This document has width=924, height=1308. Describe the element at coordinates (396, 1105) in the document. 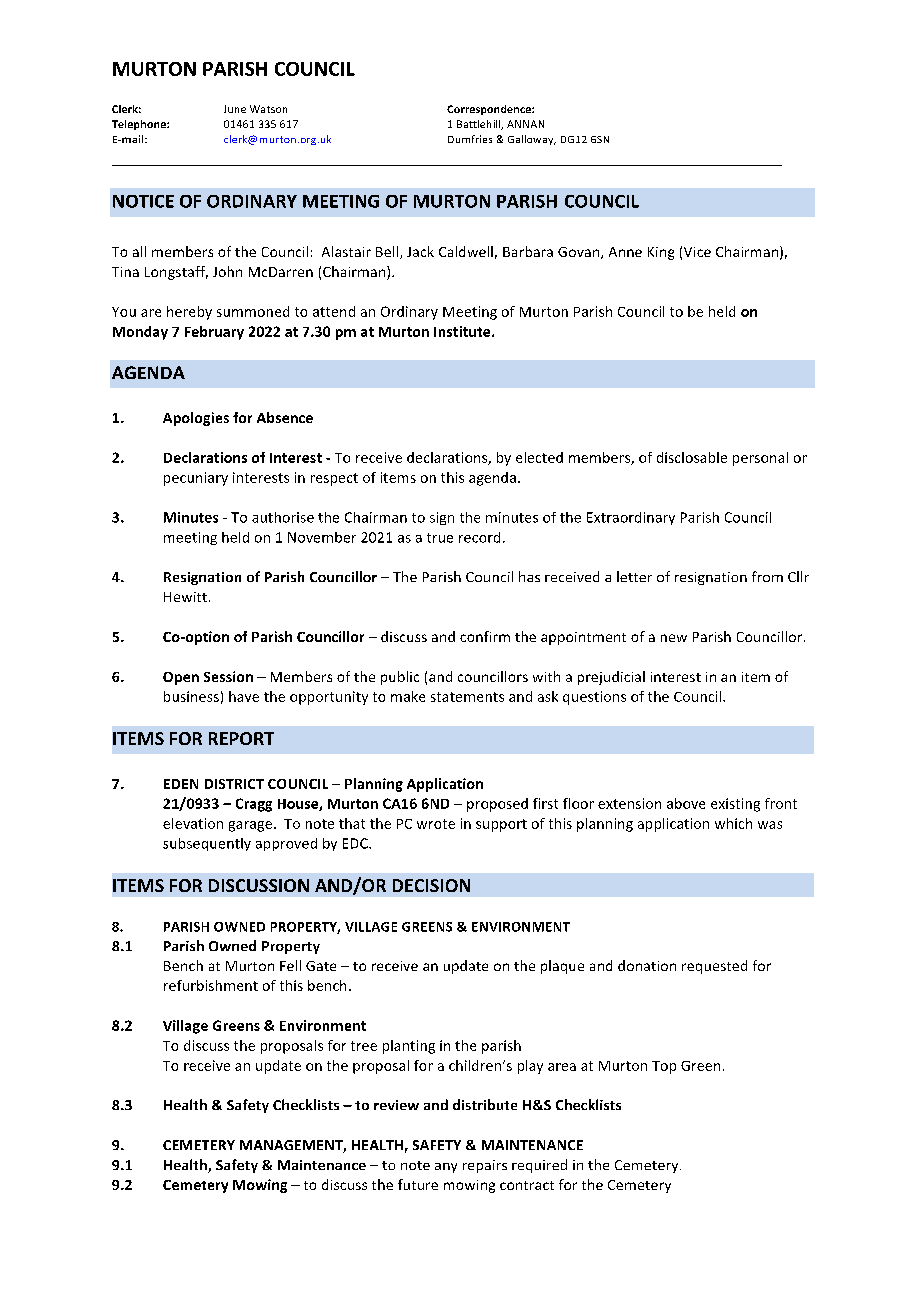

I see `review` at that location.
